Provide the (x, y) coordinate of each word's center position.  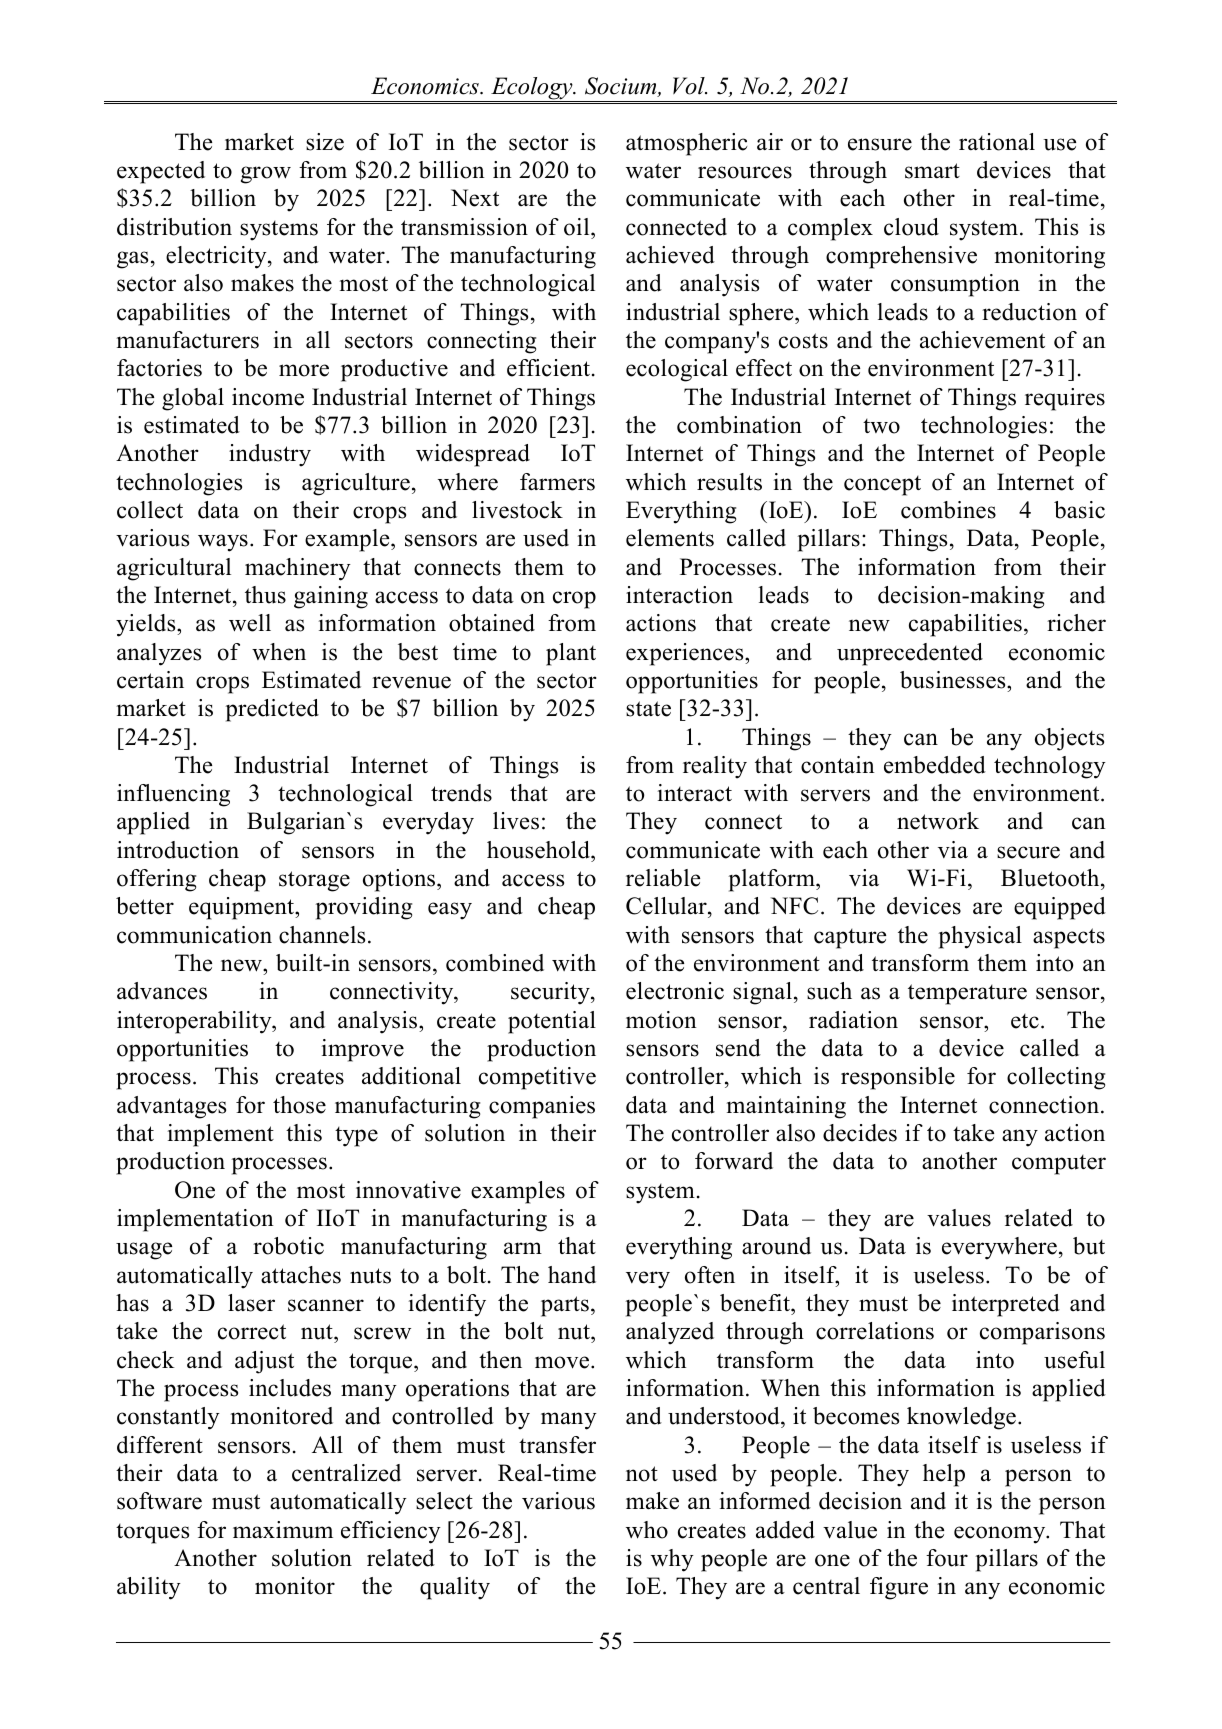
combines (948, 510)
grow (266, 175)
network (938, 821)
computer (1059, 1165)
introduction (178, 850)
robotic (288, 1246)
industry (270, 455)
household (539, 850)
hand (572, 1275)
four (947, 1558)
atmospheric (686, 144)
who (647, 1530)
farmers (557, 482)
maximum (283, 1530)
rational (997, 142)
